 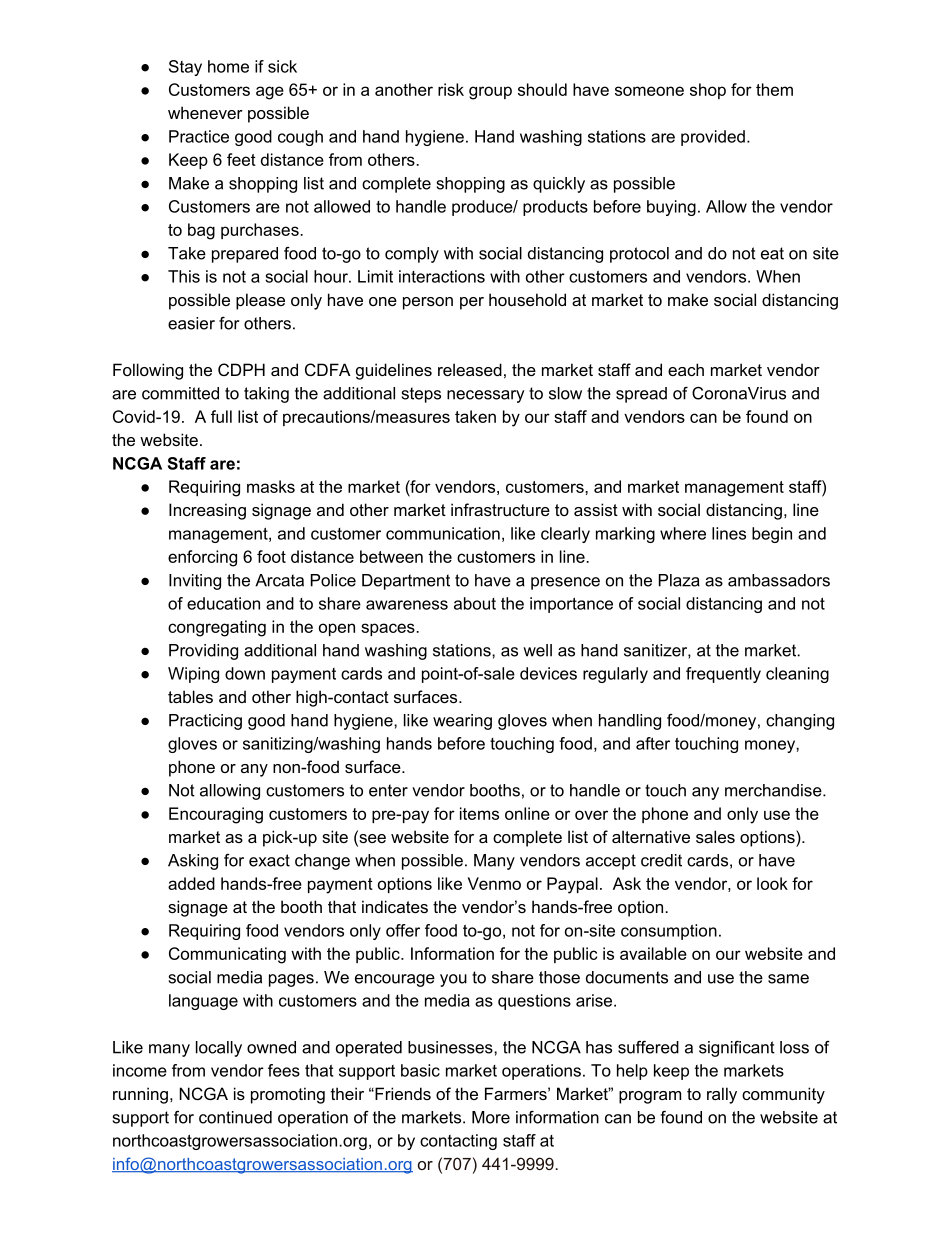 What do you see at coordinates (491, 1117) in the document?
I see `More` at bounding box center [491, 1117].
